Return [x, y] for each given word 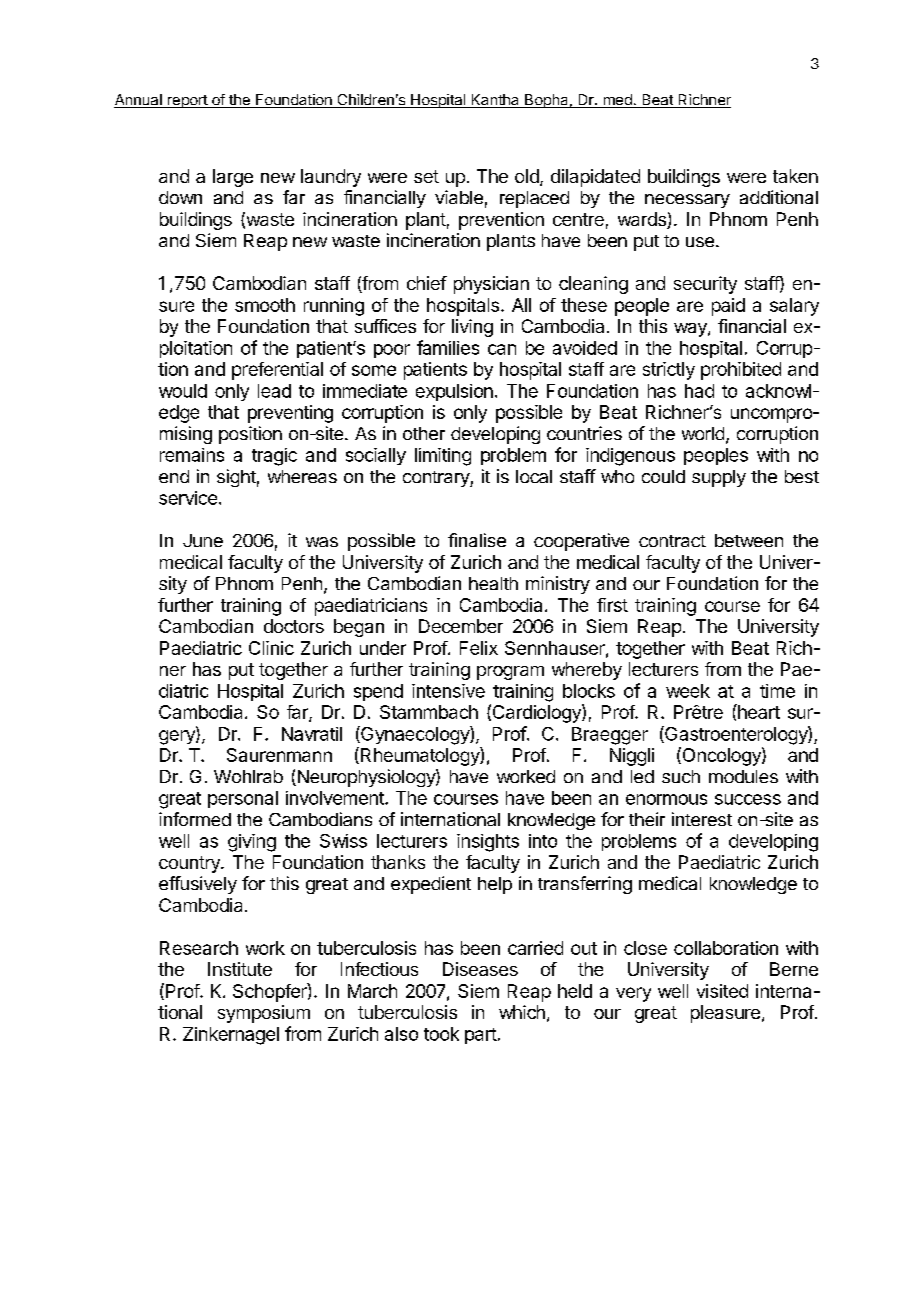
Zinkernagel [231, 1036]
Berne [794, 969]
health [493, 583]
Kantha [495, 101]
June [203, 540]
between [749, 540]
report [187, 101]
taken [795, 176]
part [481, 1036]
